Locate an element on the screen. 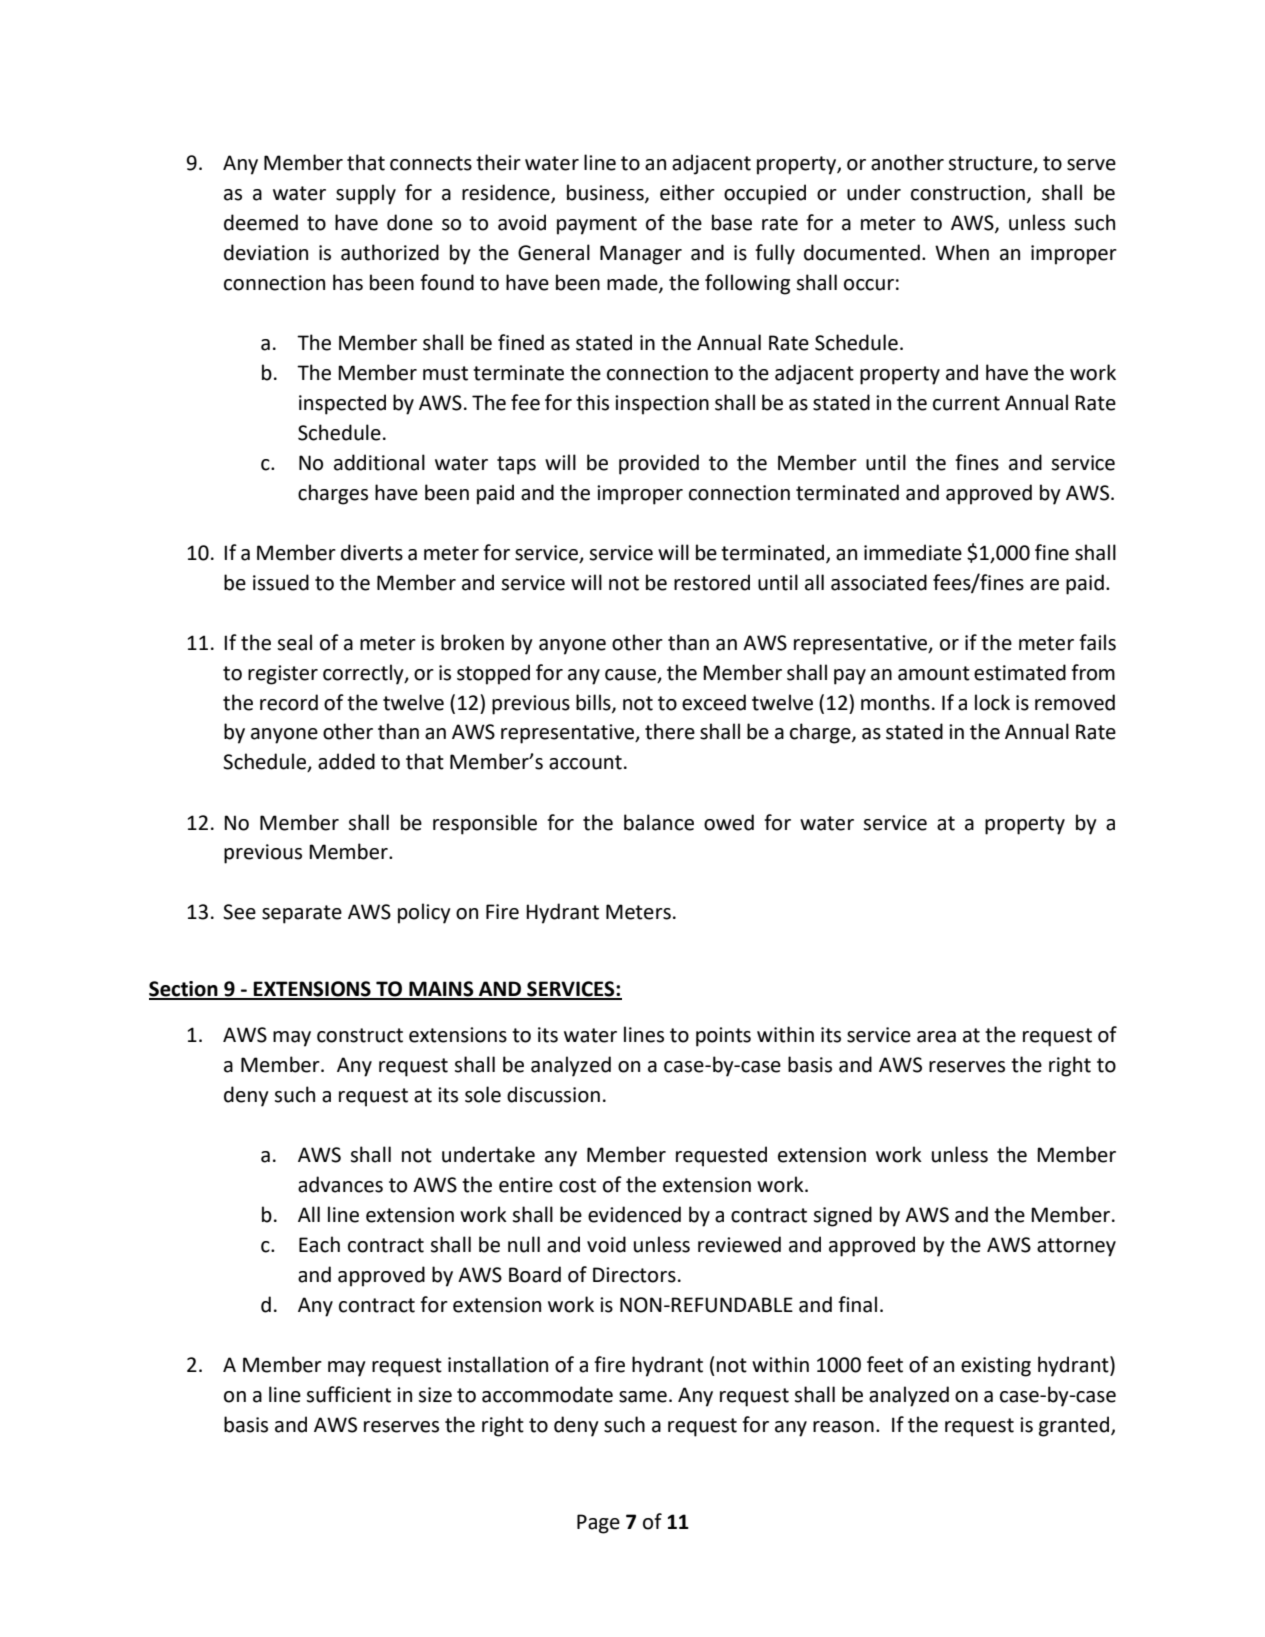 The image size is (1265, 1637). cause is located at coordinates (632, 675).
